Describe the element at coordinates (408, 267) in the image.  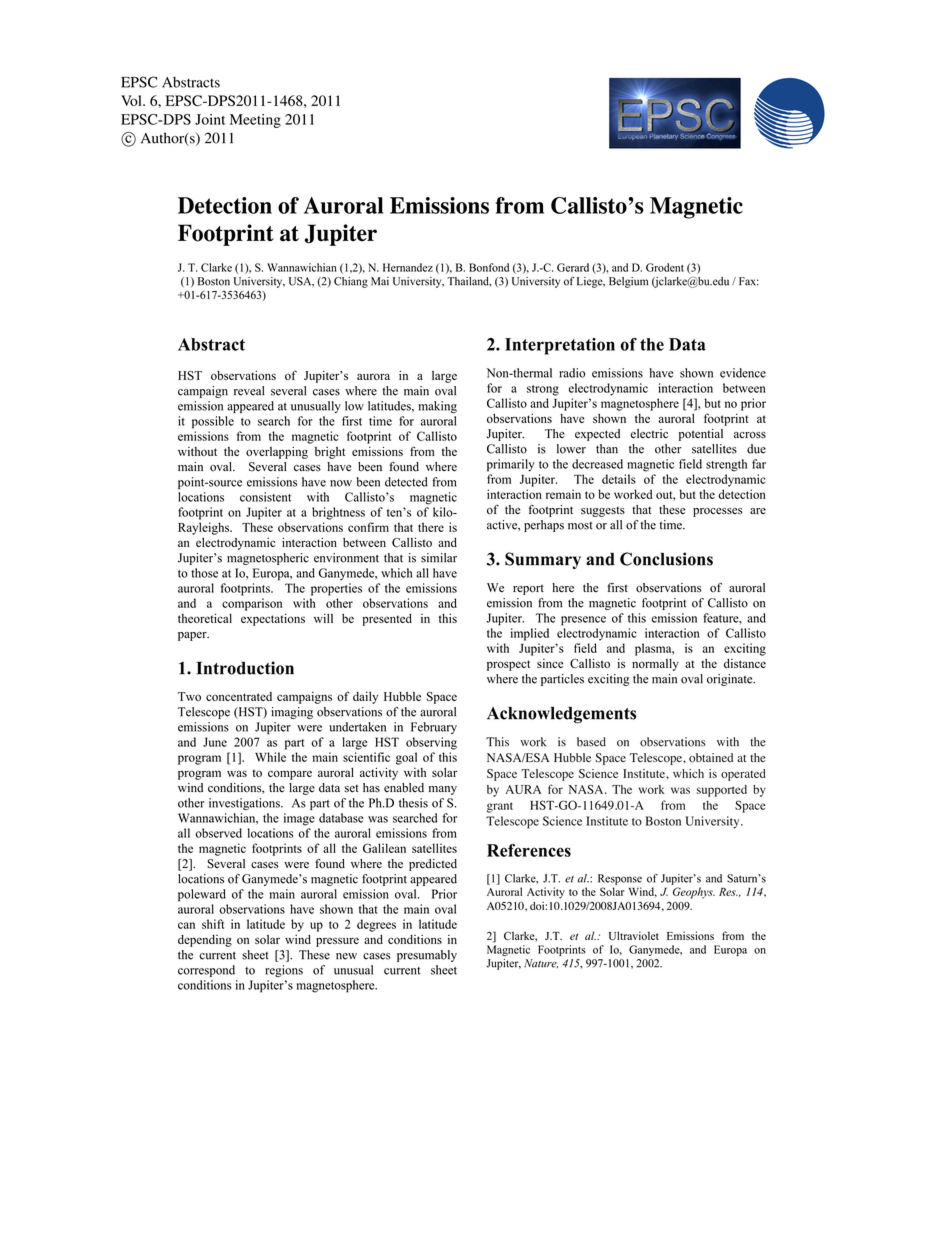
I see `Hernandez` at that location.
